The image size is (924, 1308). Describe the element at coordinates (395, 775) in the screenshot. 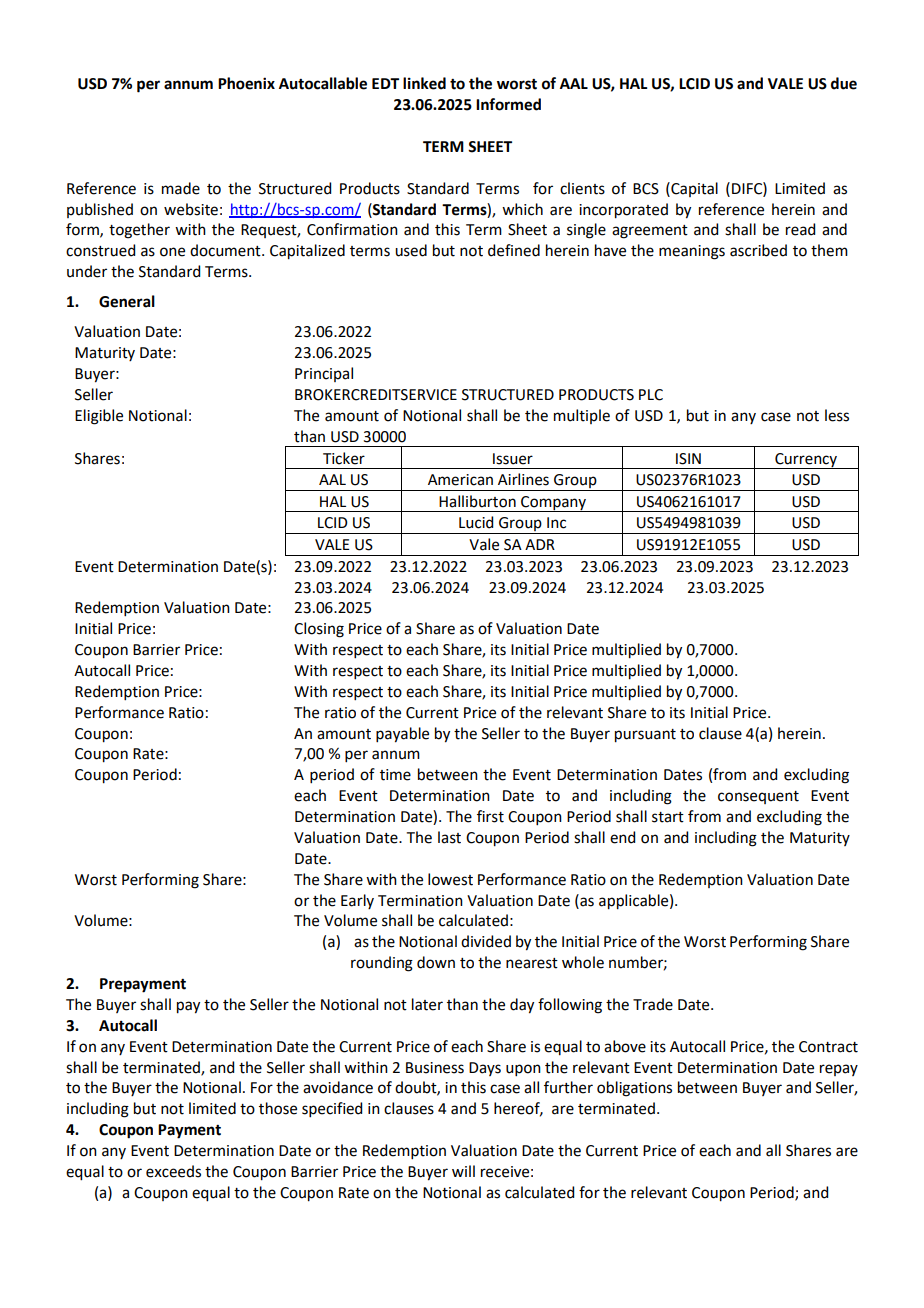

I see `time` at that location.
